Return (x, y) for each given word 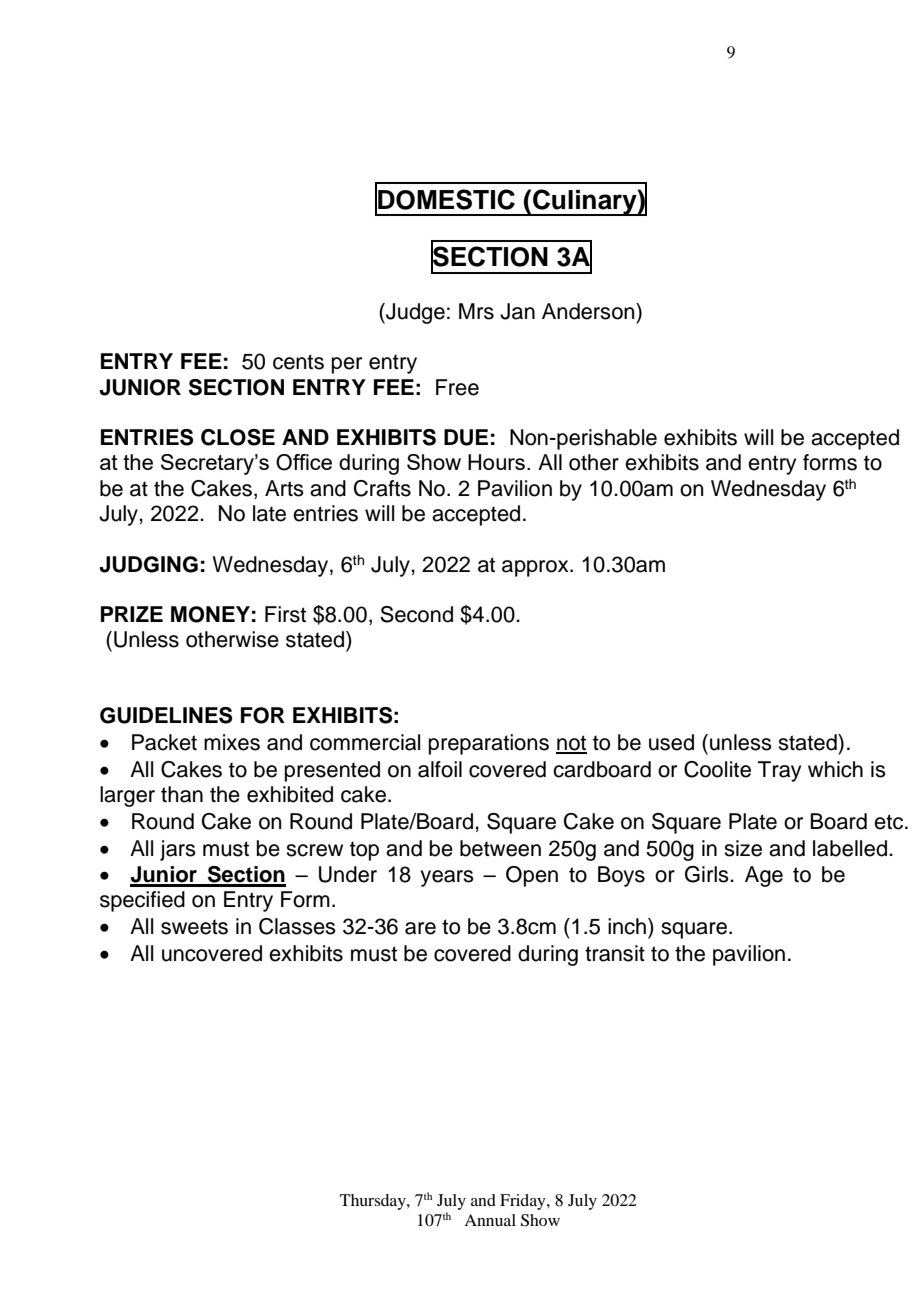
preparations (489, 744)
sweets (194, 927)
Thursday (374, 1202)
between (500, 848)
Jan (517, 311)
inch (627, 926)
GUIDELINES (166, 715)
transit (615, 953)
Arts (284, 488)
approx (536, 568)
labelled (850, 848)
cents (298, 362)
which (835, 769)
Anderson (589, 311)
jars (178, 850)
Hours (496, 462)
